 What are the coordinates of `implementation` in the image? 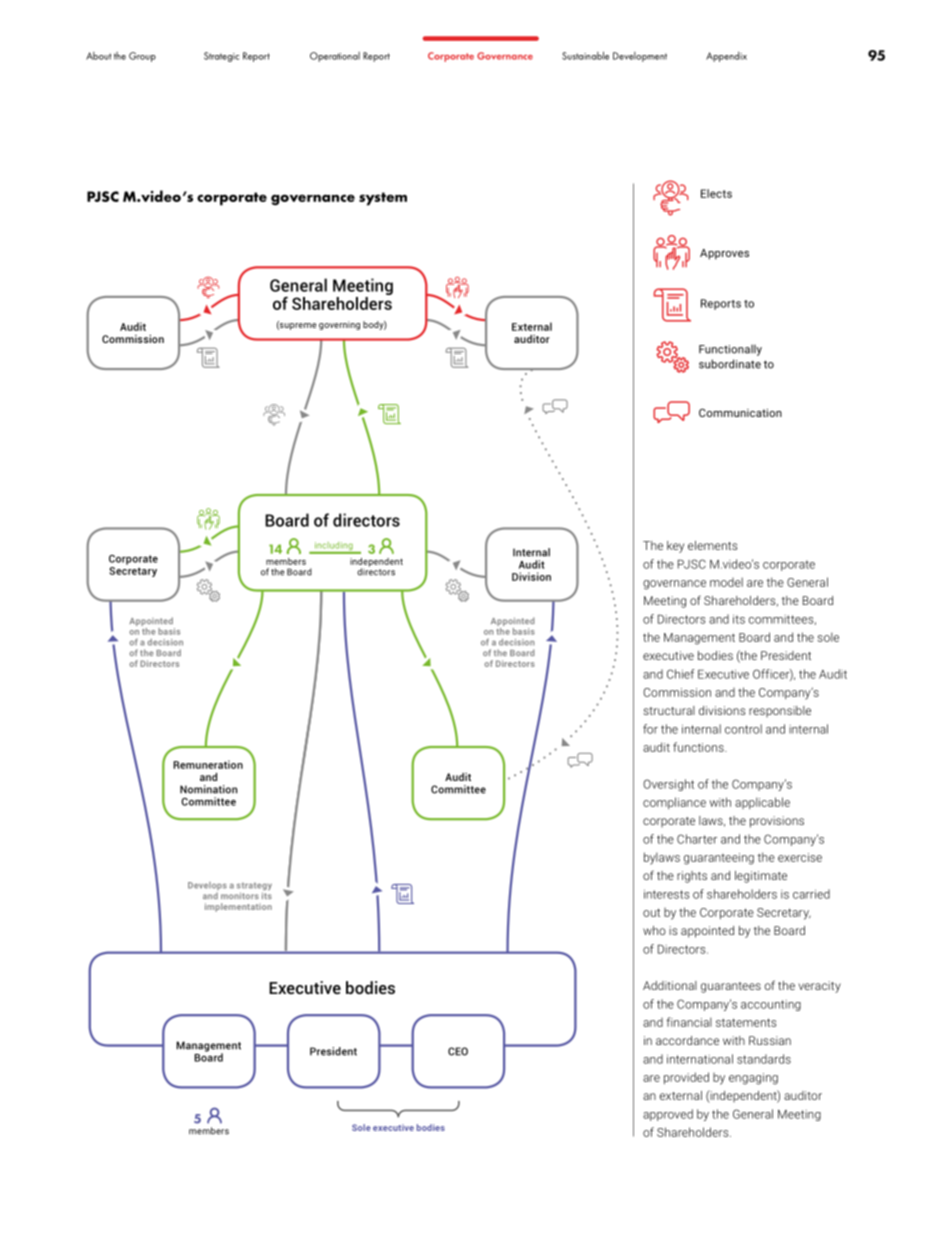 It's located at (238, 907).
